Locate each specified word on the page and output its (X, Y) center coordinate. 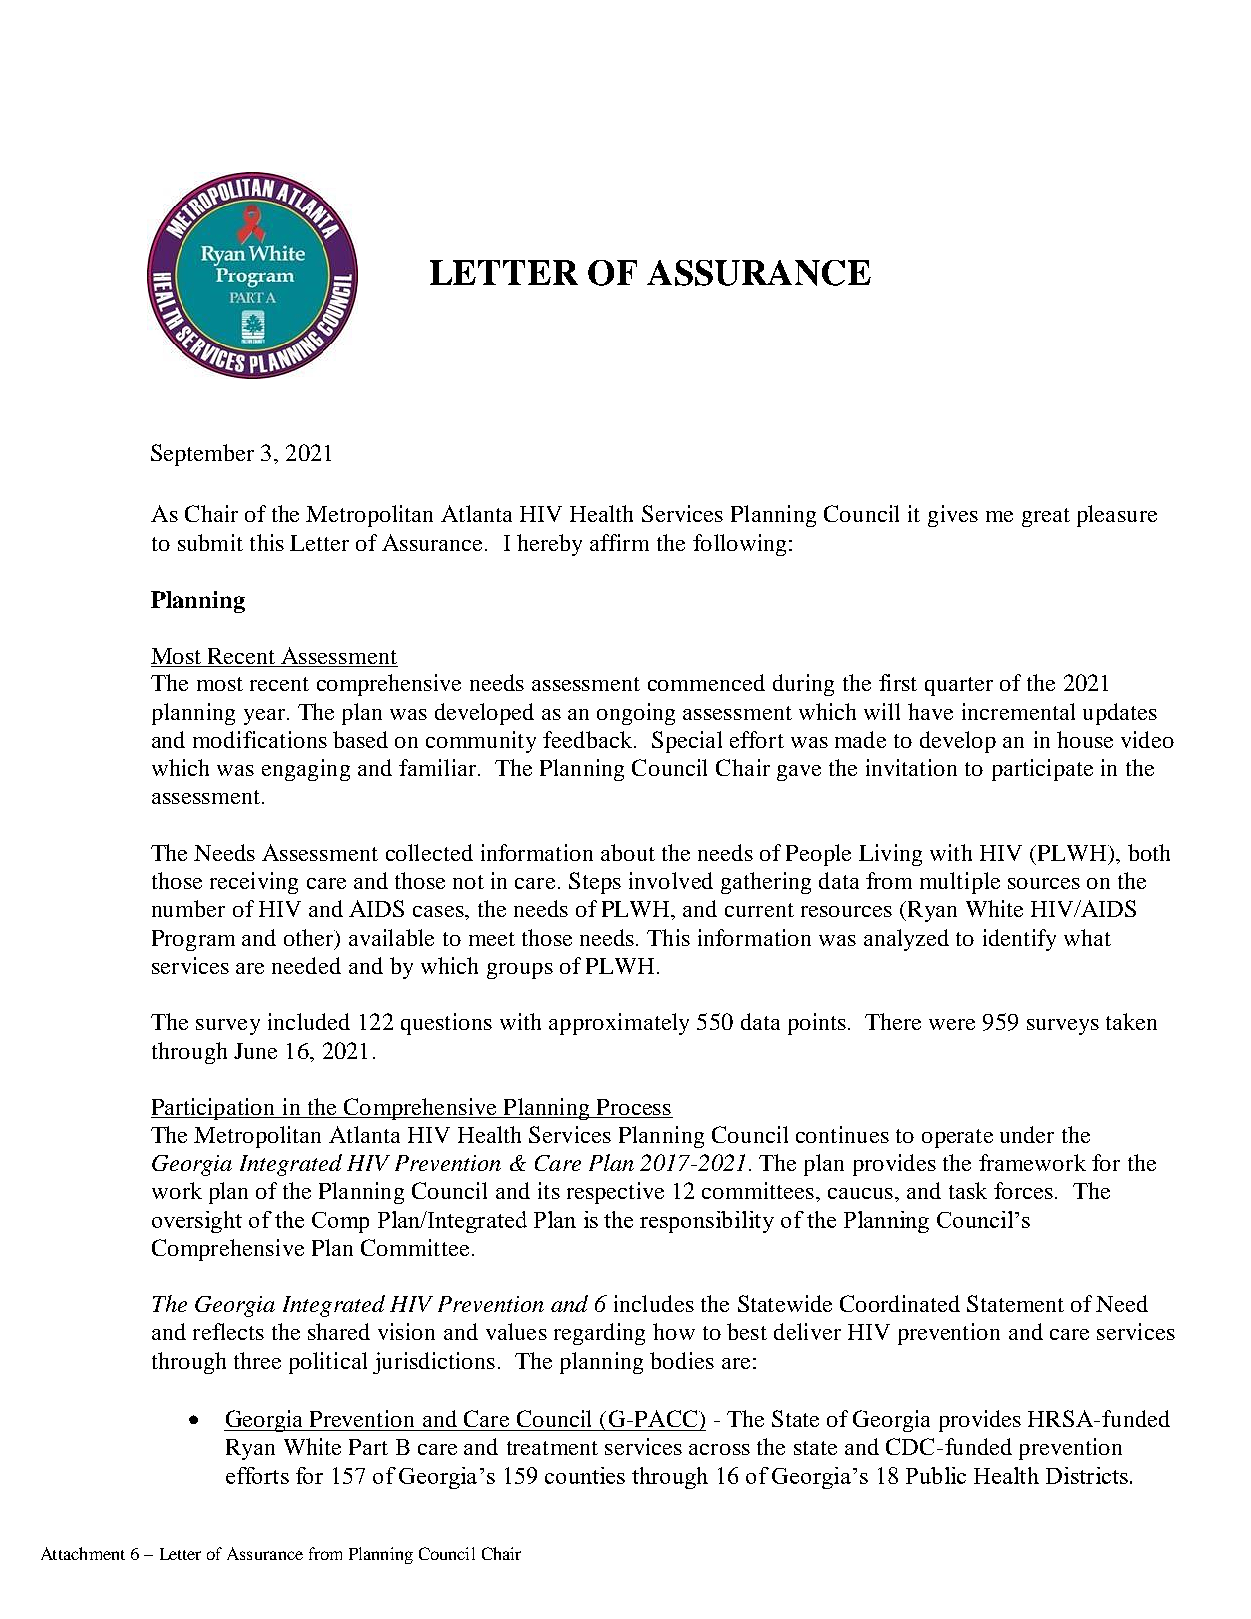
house (1085, 739)
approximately (619, 1024)
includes (654, 1303)
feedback (589, 739)
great (1046, 517)
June (255, 1051)
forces (1023, 1190)
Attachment (83, 1553)
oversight (197, 1222)
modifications (260, 739)
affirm (619, 542)
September (202, 455)
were (952, 1024)
